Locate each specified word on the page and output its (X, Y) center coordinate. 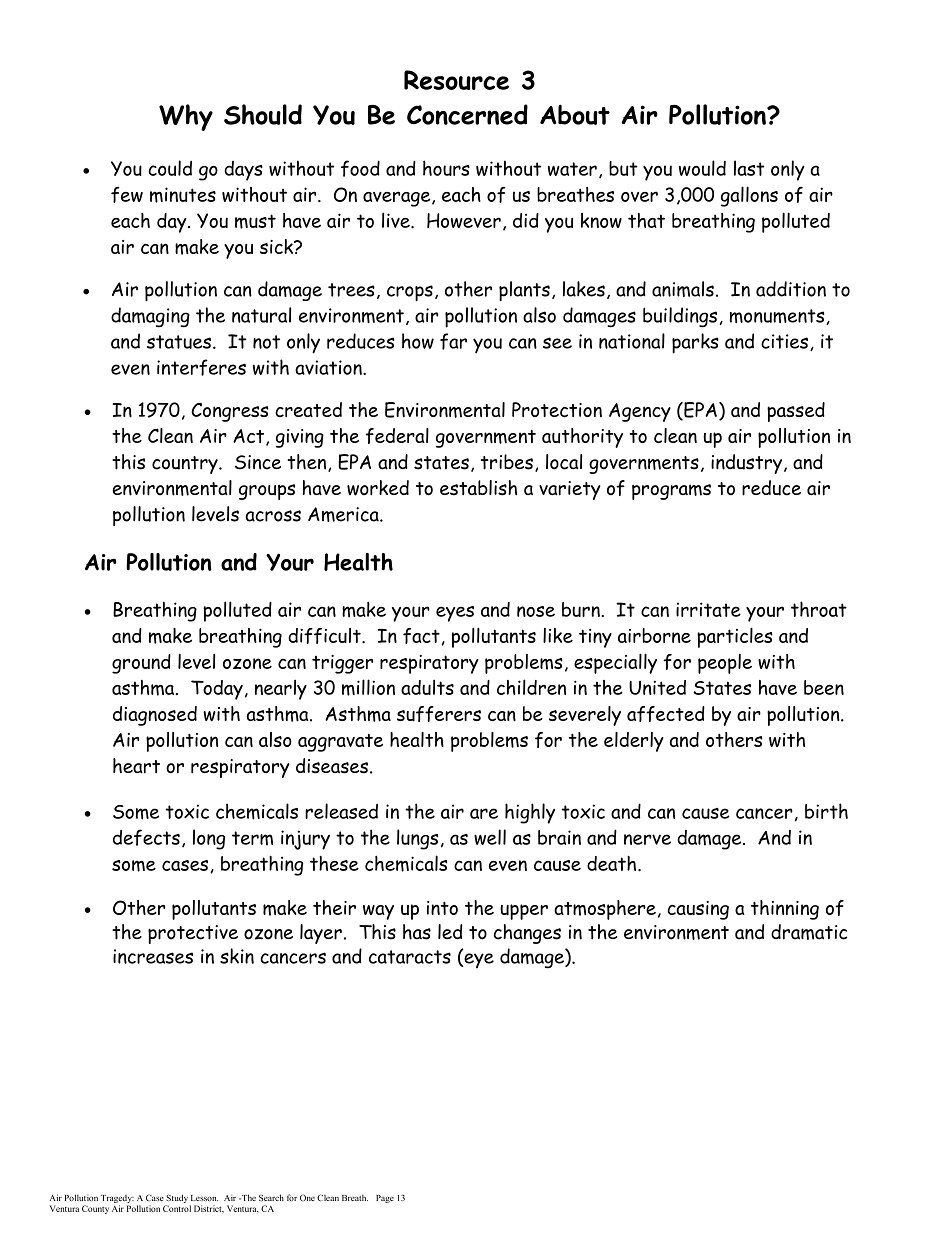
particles (735, 637)
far (453, 341)
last (749, 168)
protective (193, 934)
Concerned (467, 114)
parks (695, 343)
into (442, 908)
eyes (455, 614)
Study (177, 1200)
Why (186, 117)
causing (698, 910)
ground (141, 664)
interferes (201, 367)
